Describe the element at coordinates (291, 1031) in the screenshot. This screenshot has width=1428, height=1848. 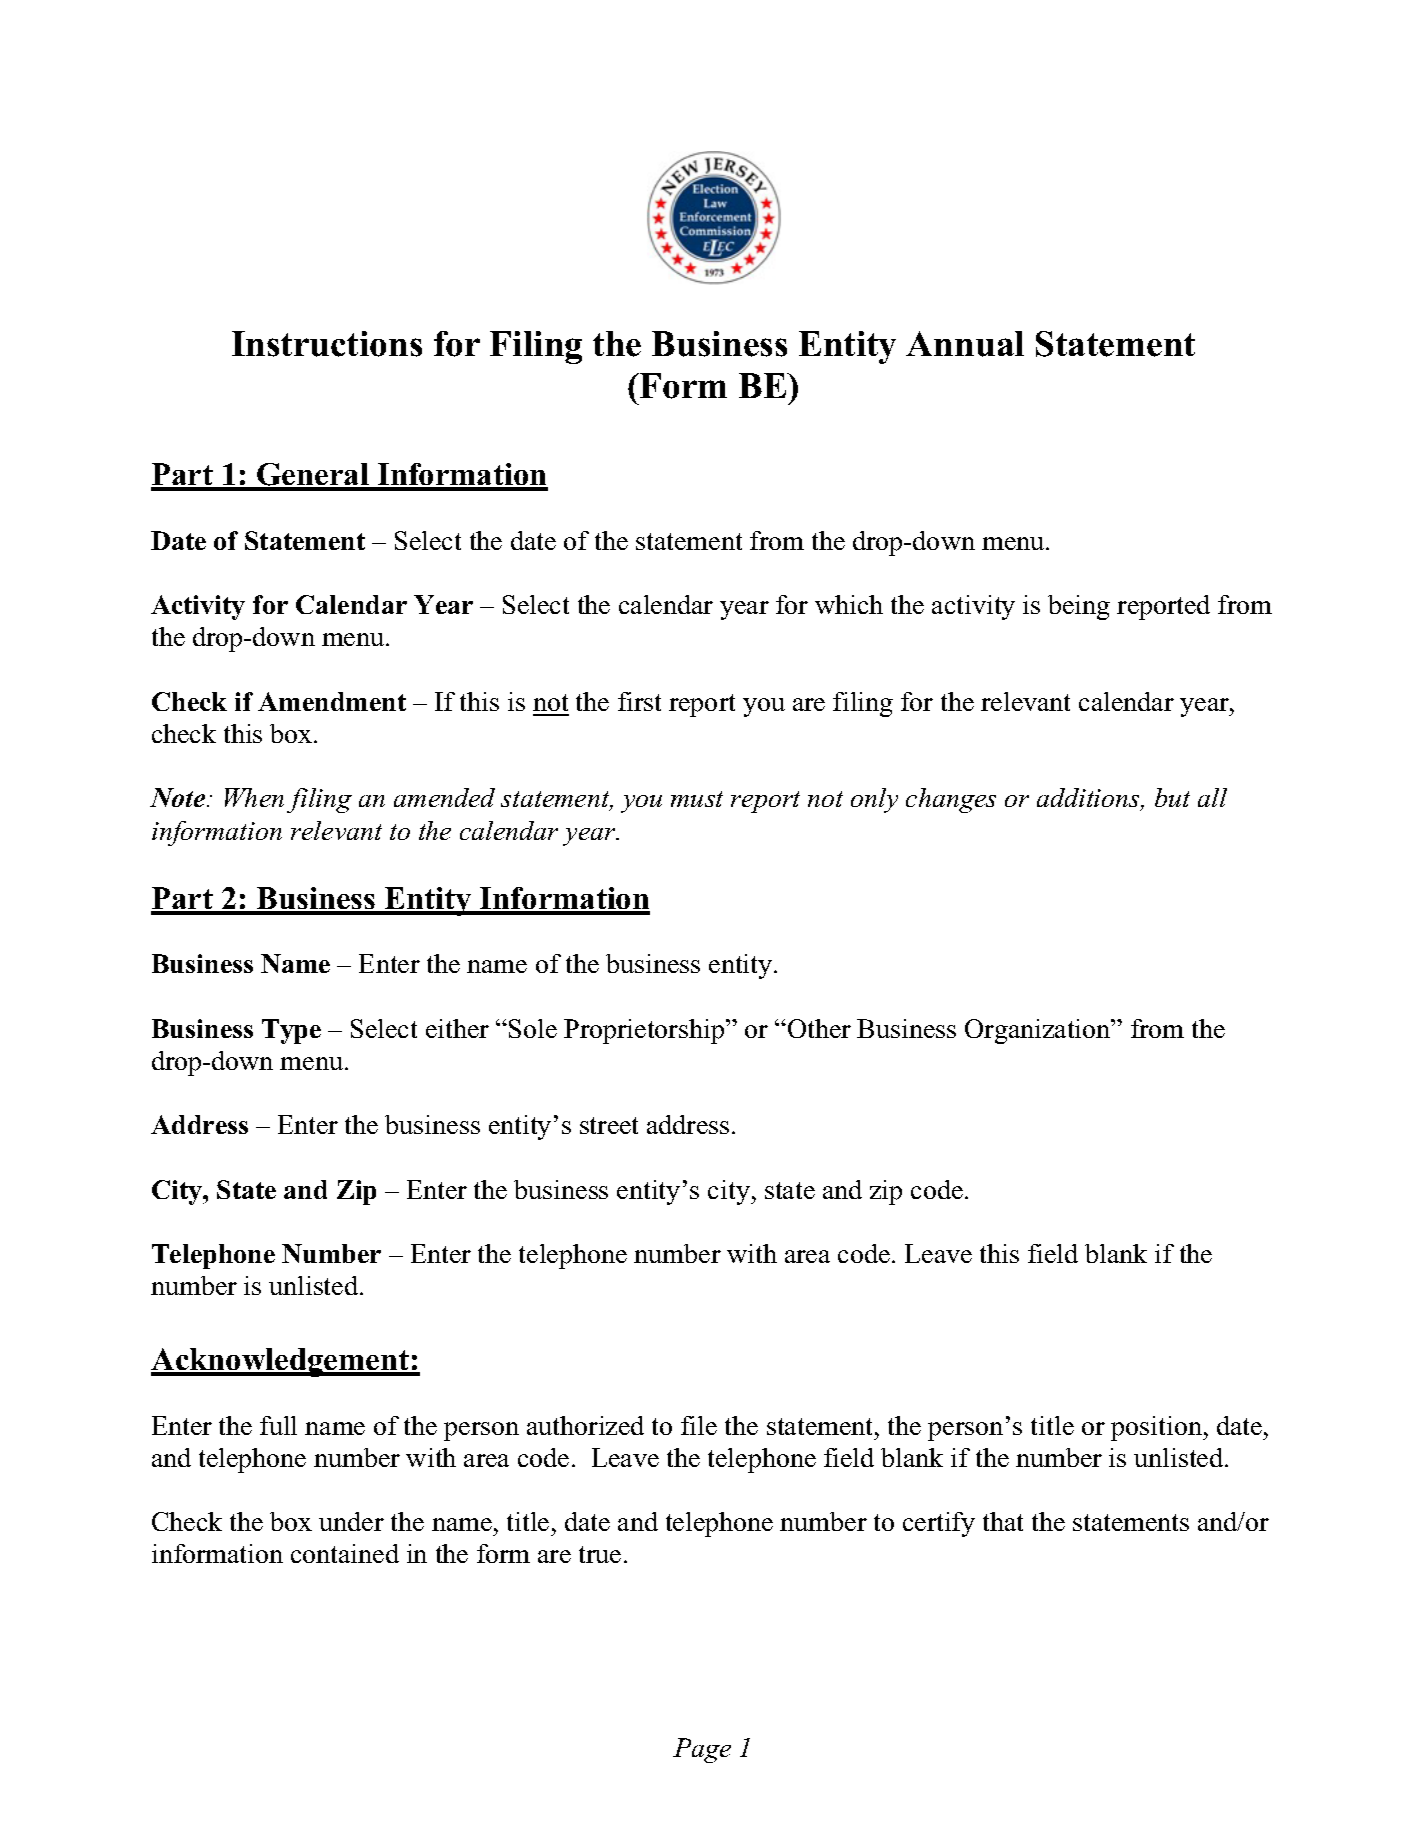
I see `Type` at that location.
